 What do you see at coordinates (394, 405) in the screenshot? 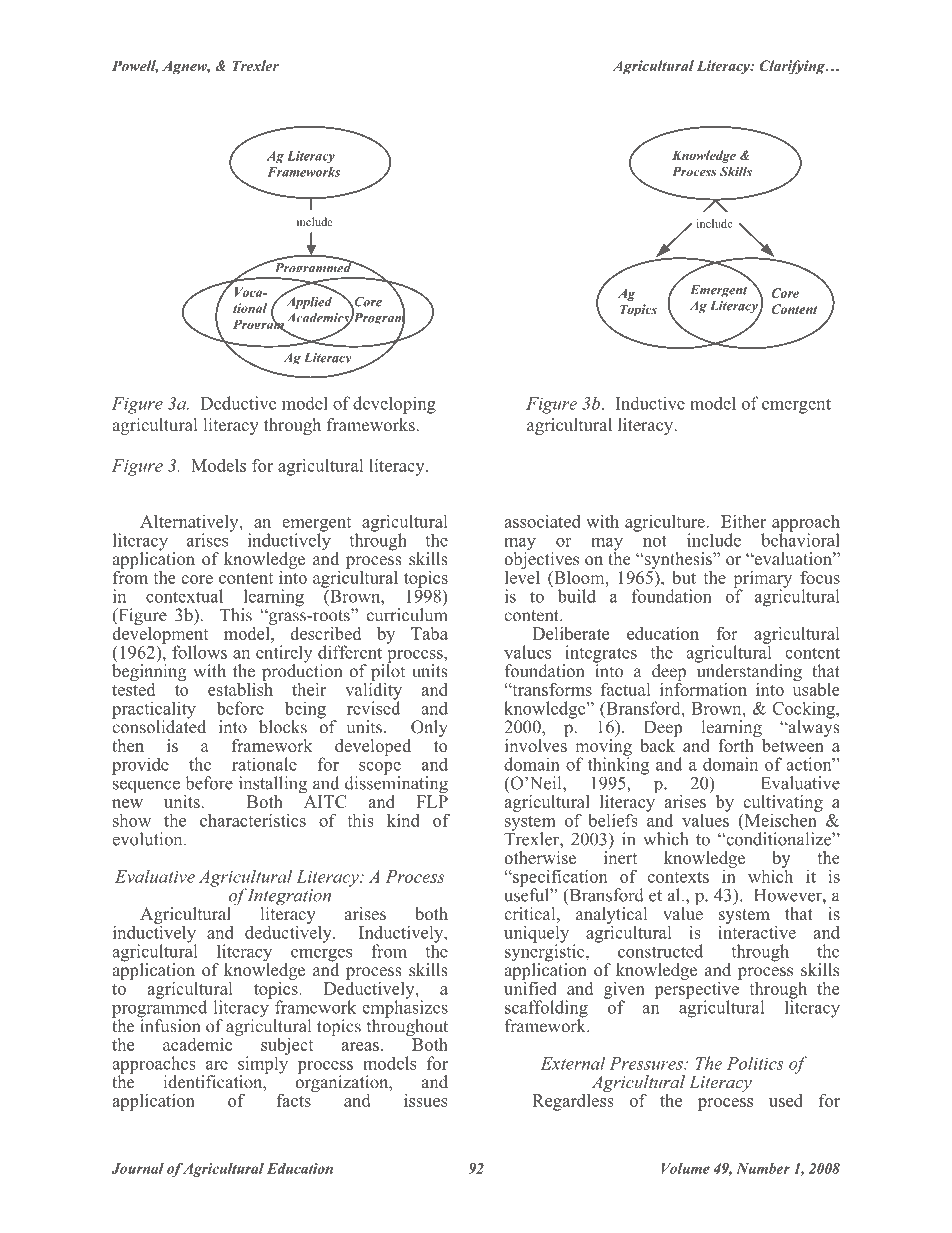
I see `developing` at bounding box center [394, 405].
